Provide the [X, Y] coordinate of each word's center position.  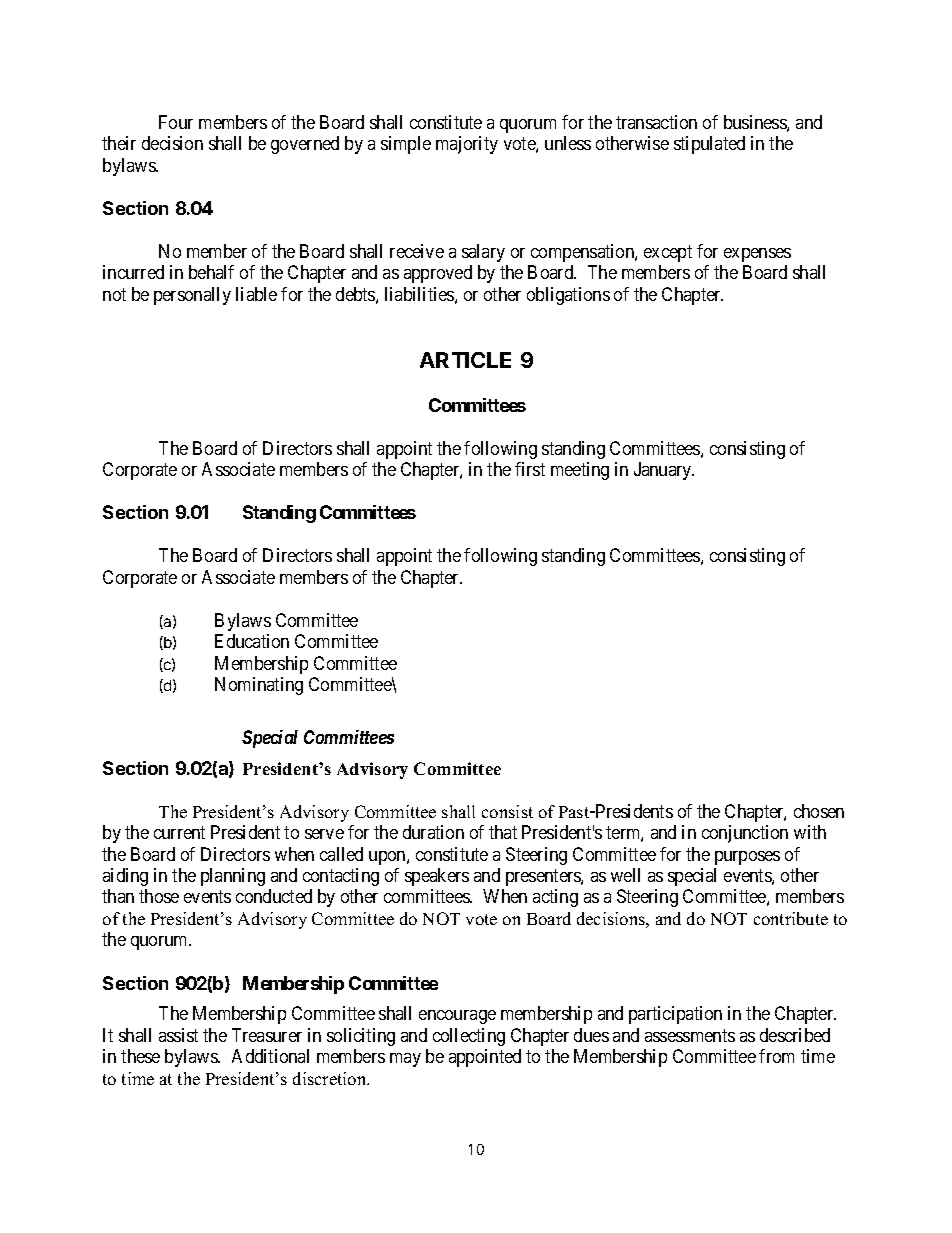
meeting [580, 471]
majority [467, 145]
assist [178, 1035]
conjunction [745, 834]
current [179, 832]
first [530, 469]
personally [192, 296]
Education [252, 641]
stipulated [709, 145]
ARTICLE [465, 360]
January [664, 471]
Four [176, 122]
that [503, 832]
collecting [469, 1037]
